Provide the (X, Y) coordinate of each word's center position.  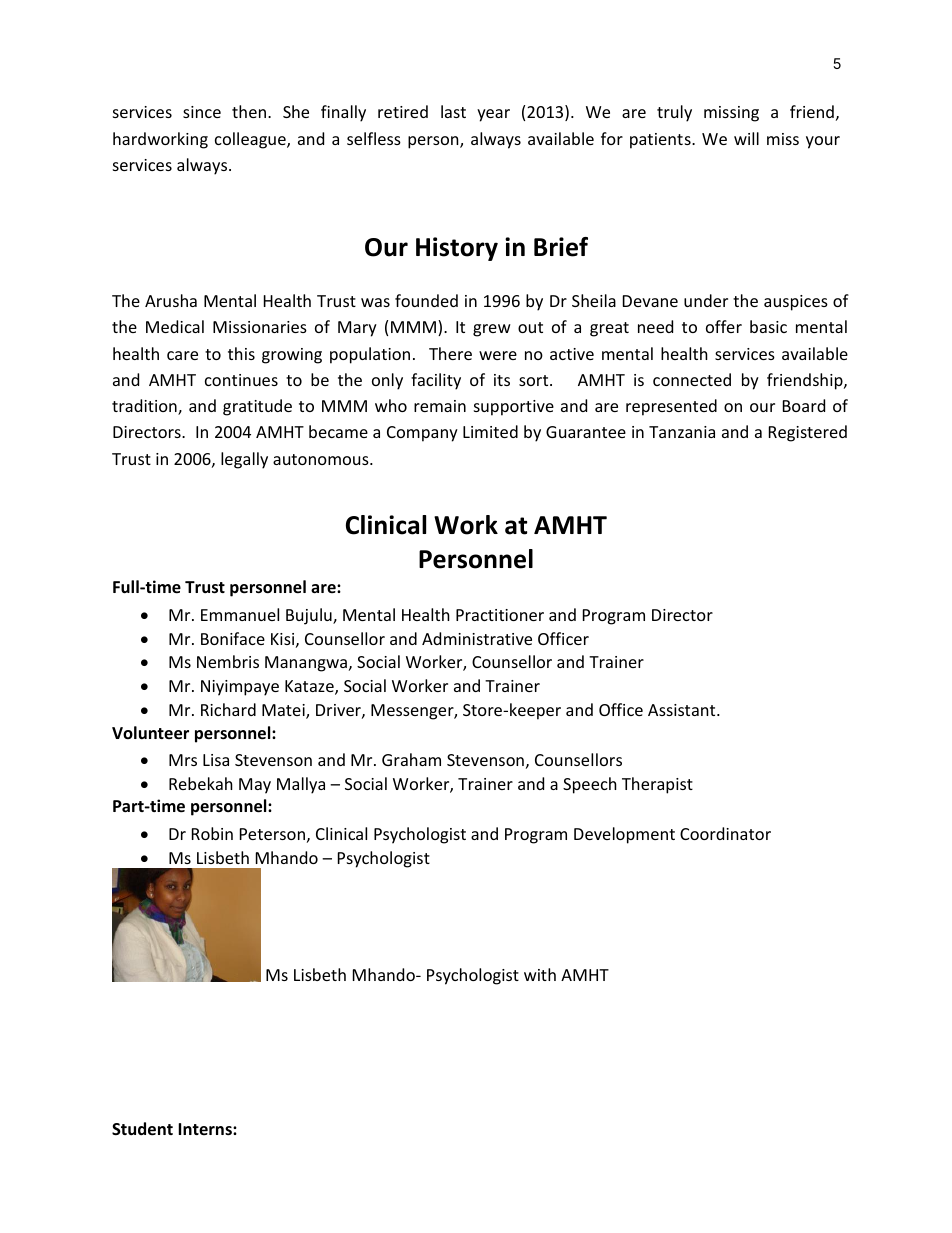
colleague (251, 140)
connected (692, 379)
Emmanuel (240, 614)
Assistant (683, 710)
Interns (206, 1129)
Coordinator (725, 833)
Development (624, 835)
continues (241, 380)
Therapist (657, 785)
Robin (212, 833)
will (746, 138)
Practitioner (500, 615)
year (493, 115)
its (502, 380)
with (540, 974)
